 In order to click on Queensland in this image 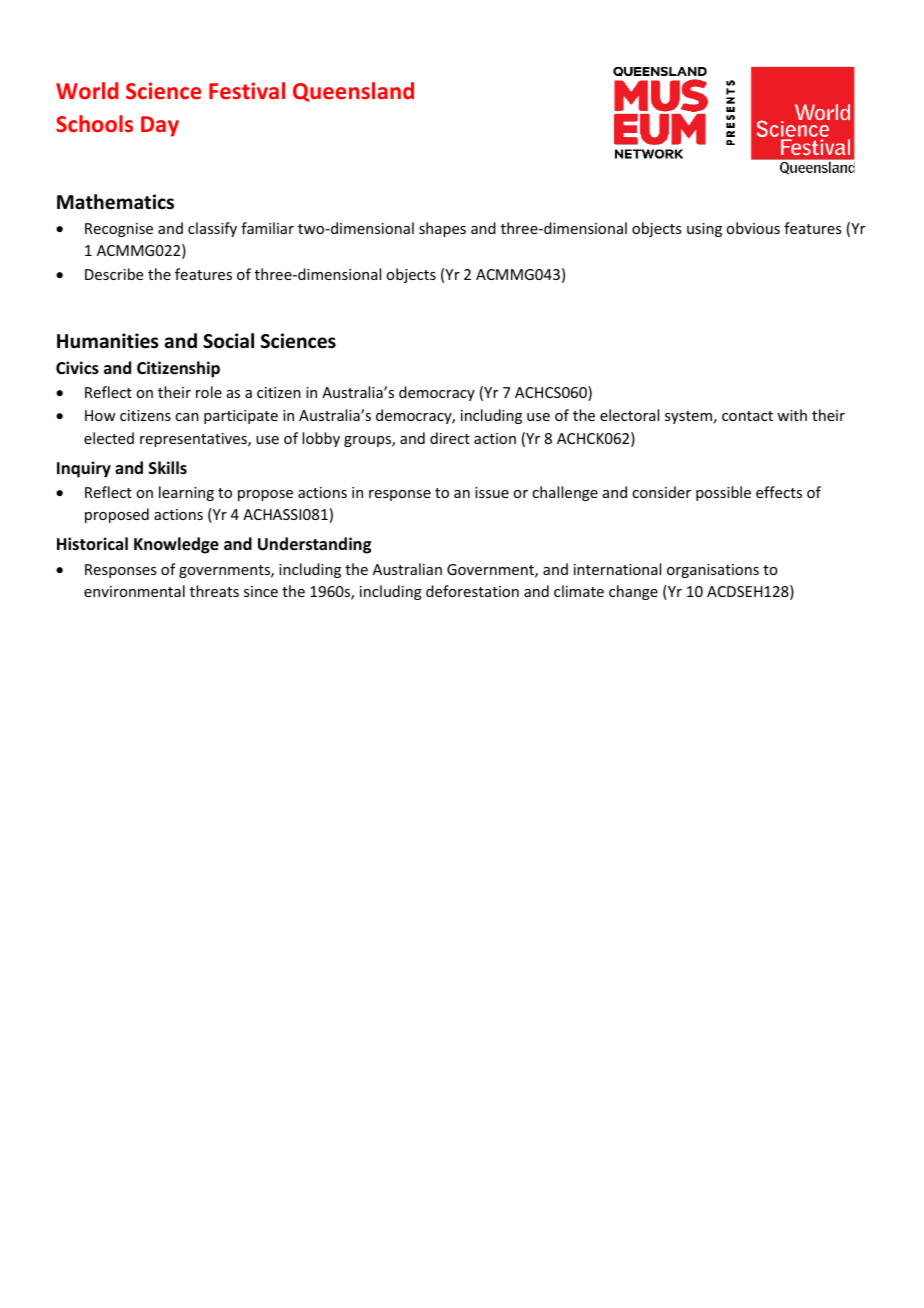, I will do `click(353, 92)`.
